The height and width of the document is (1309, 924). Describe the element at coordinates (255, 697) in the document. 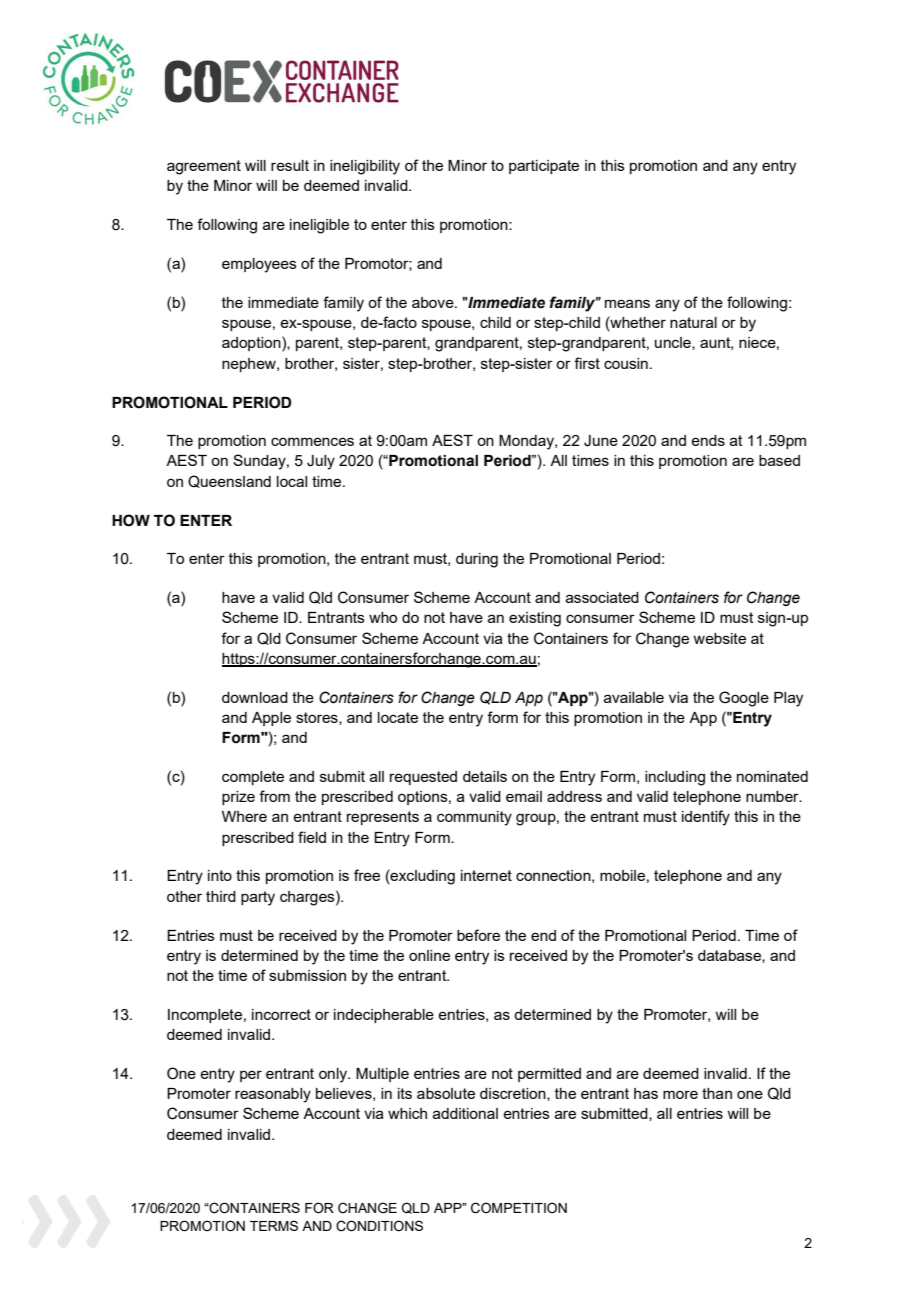

I see `download` at that location.
